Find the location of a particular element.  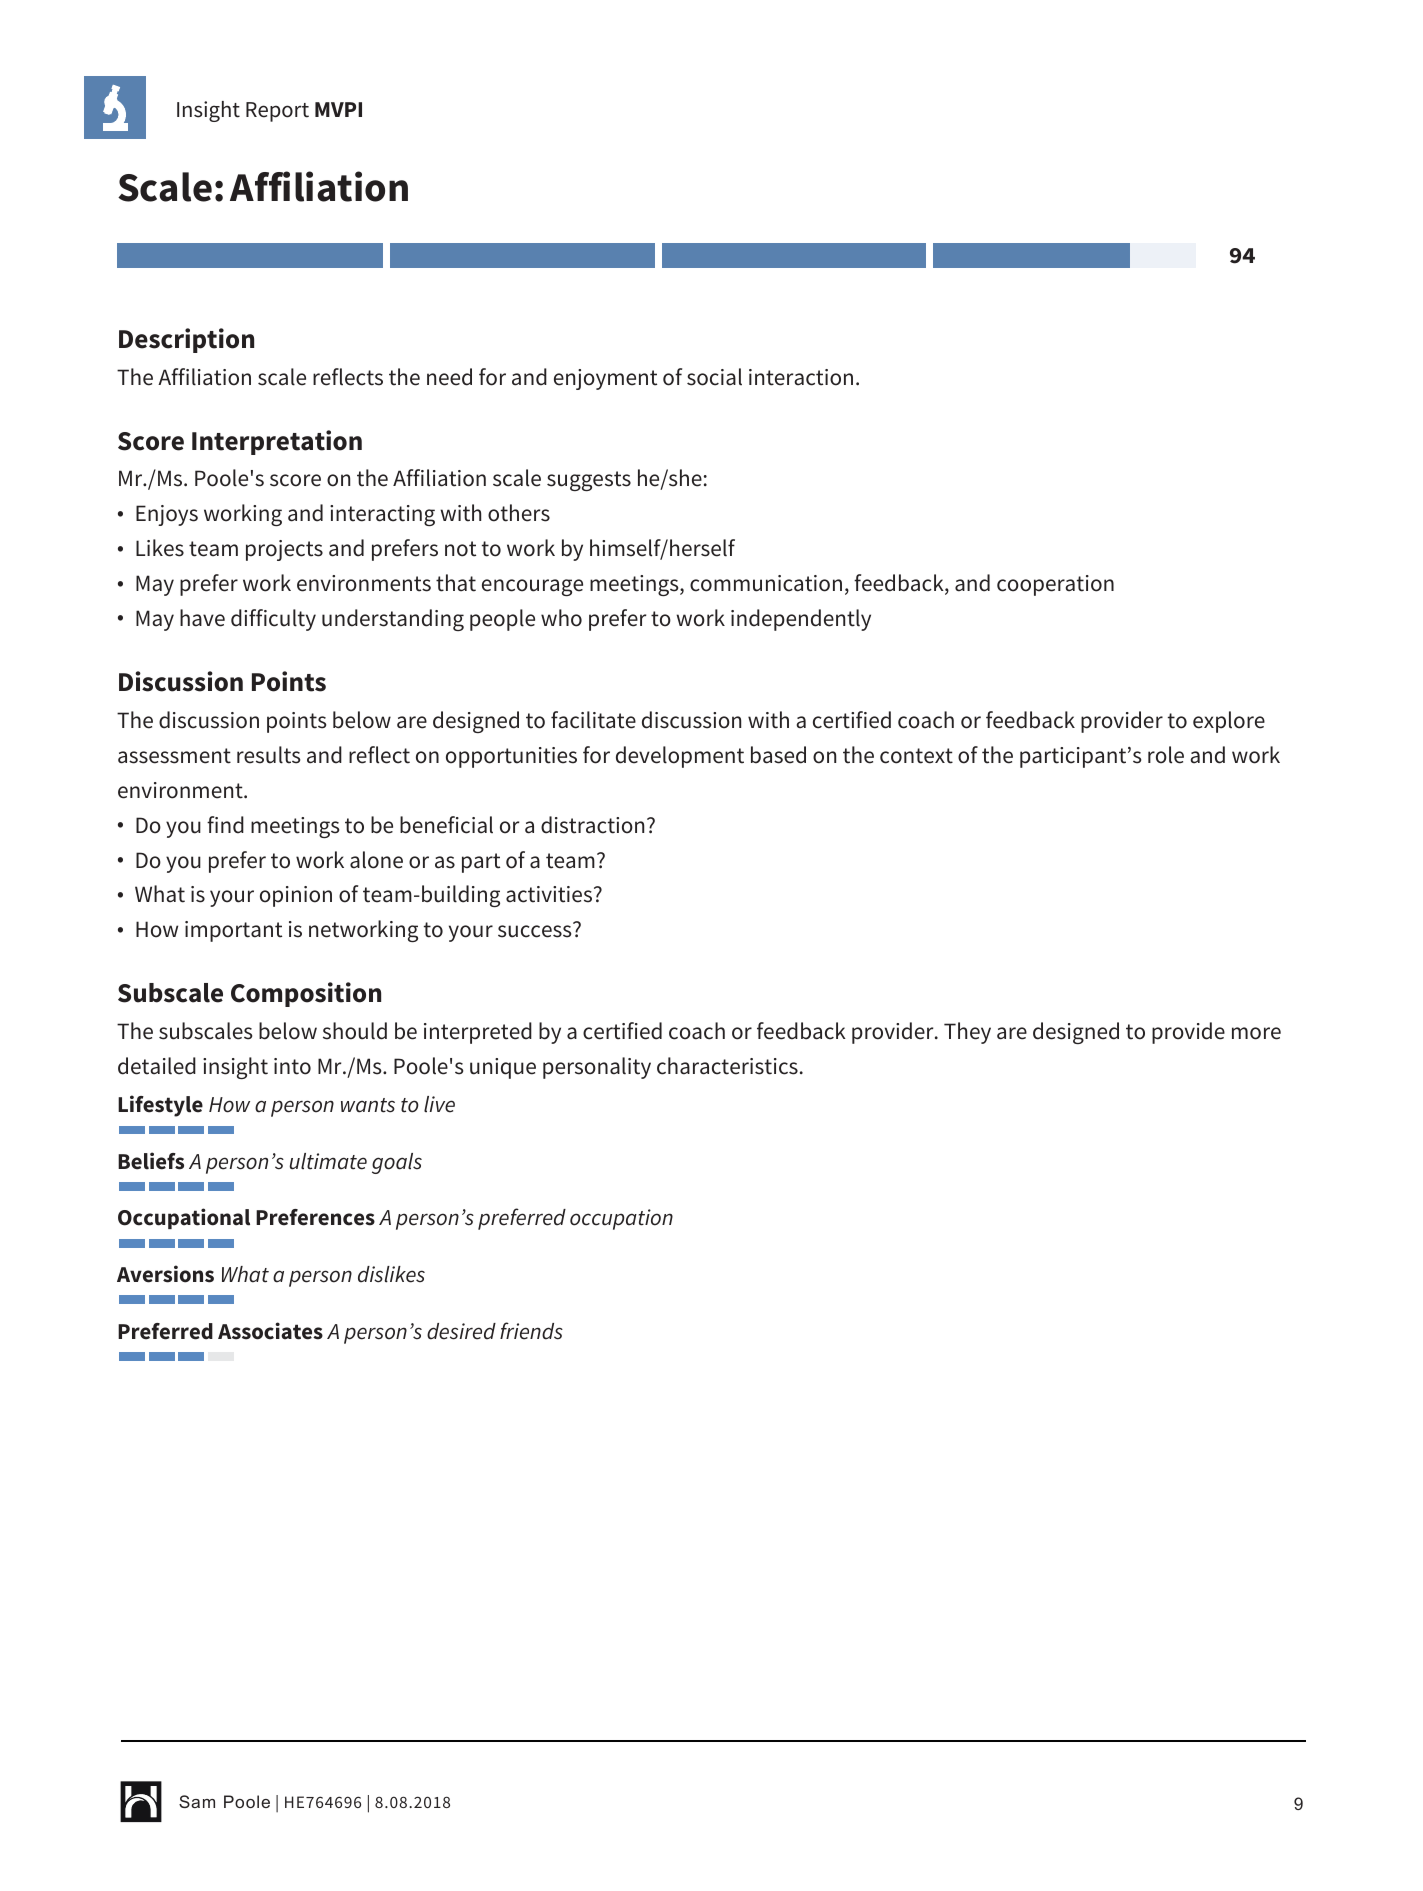

interaction is located at coordinates (801, 377).
